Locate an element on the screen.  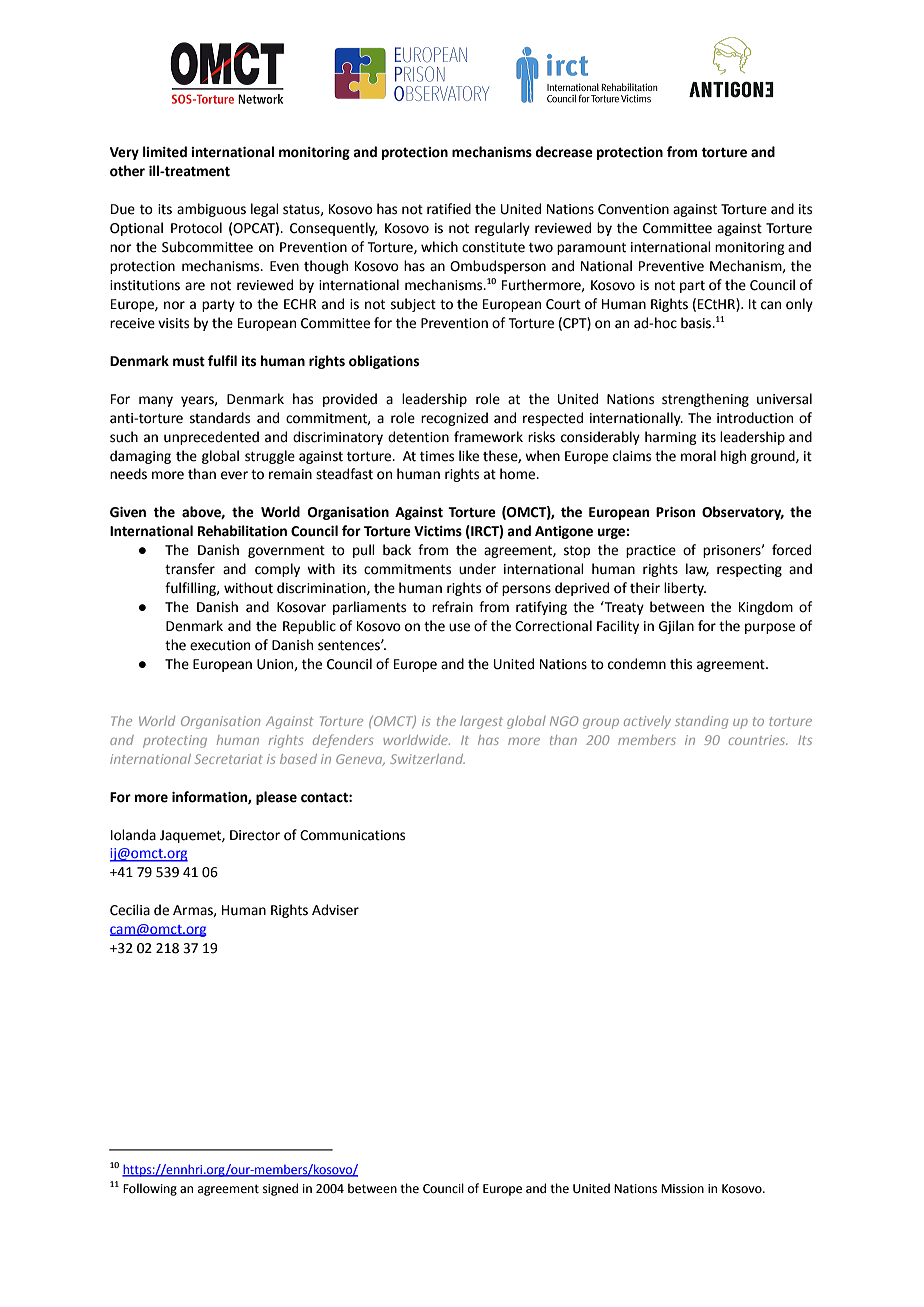
ratified is located at coordinates (449, 209).
